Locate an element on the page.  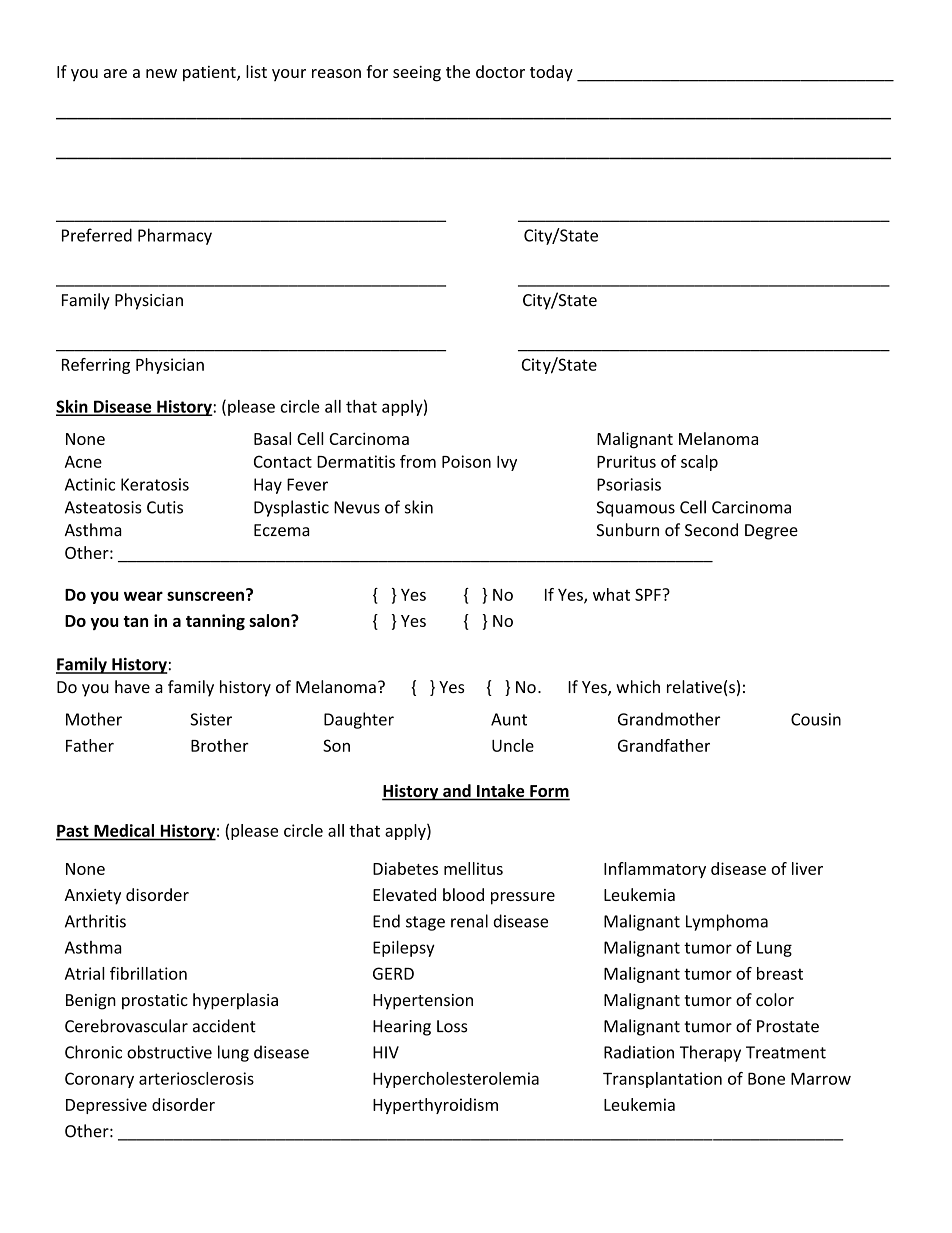
new is located at coordinates (161, 73).
